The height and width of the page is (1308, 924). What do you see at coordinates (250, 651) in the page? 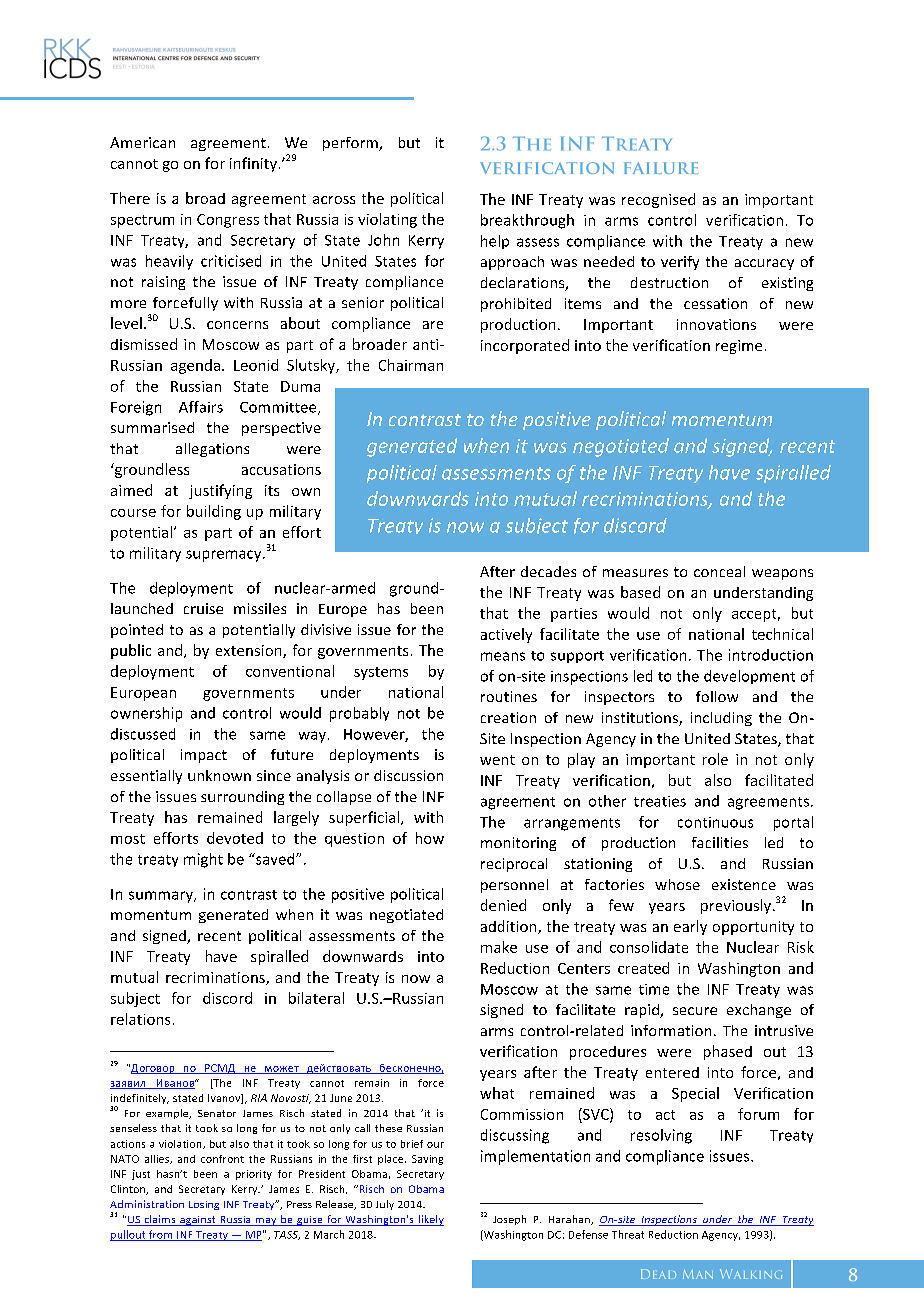
I see `extension` at bounding box center [250, 651].
